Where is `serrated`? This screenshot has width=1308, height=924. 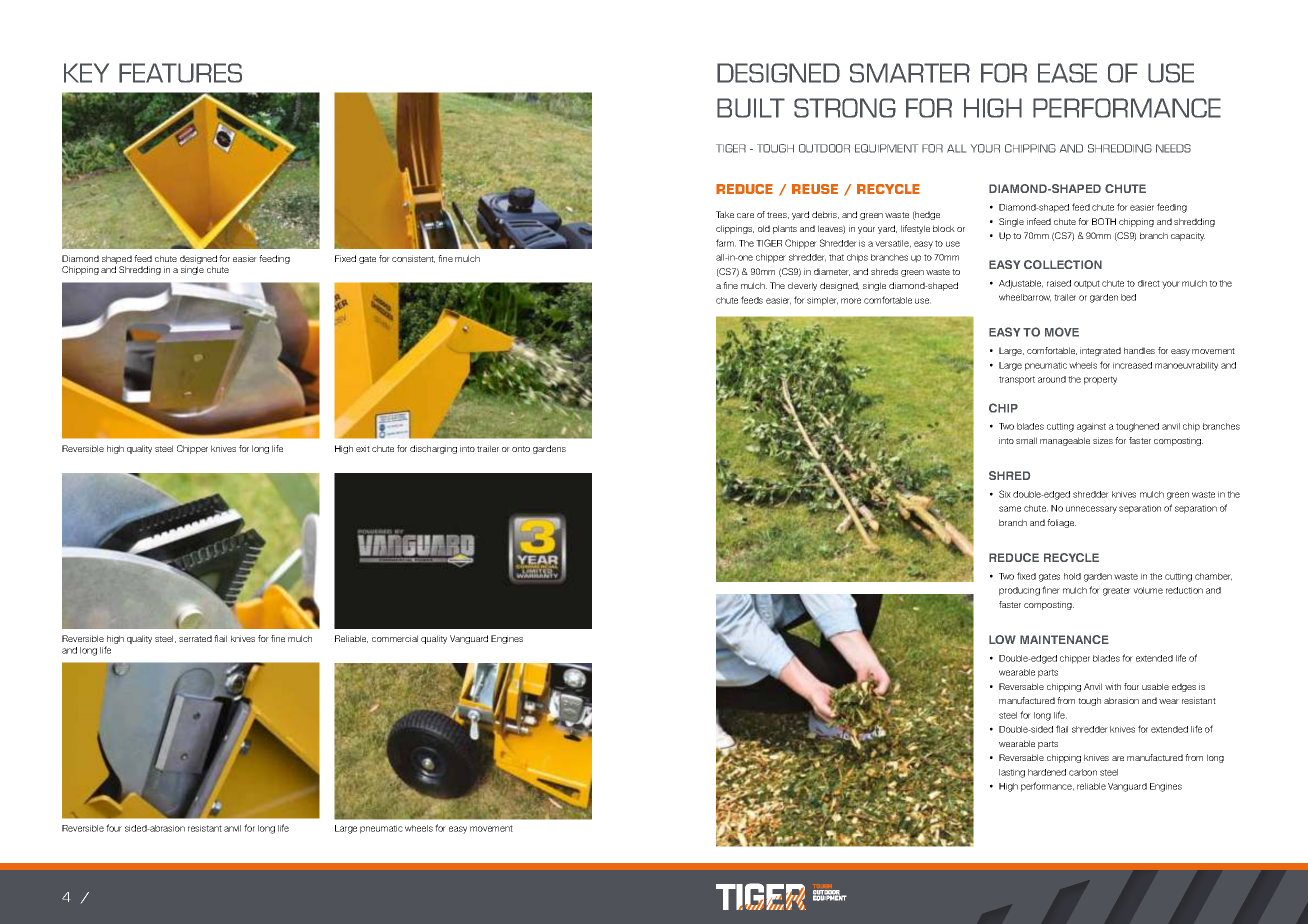
serrated is located at coordinates (195, 638).
